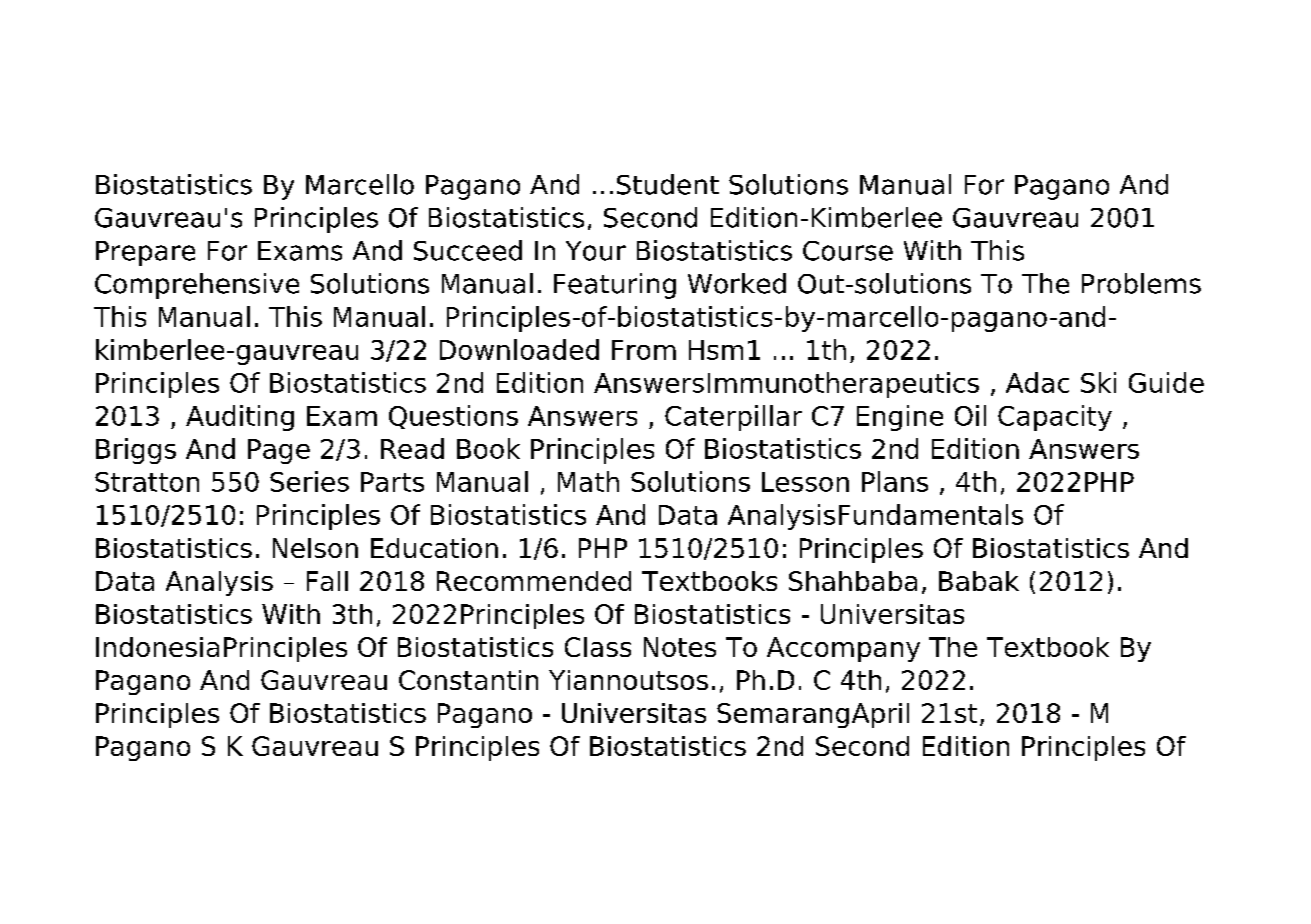  I want to click on Course, so click(848, 251).
